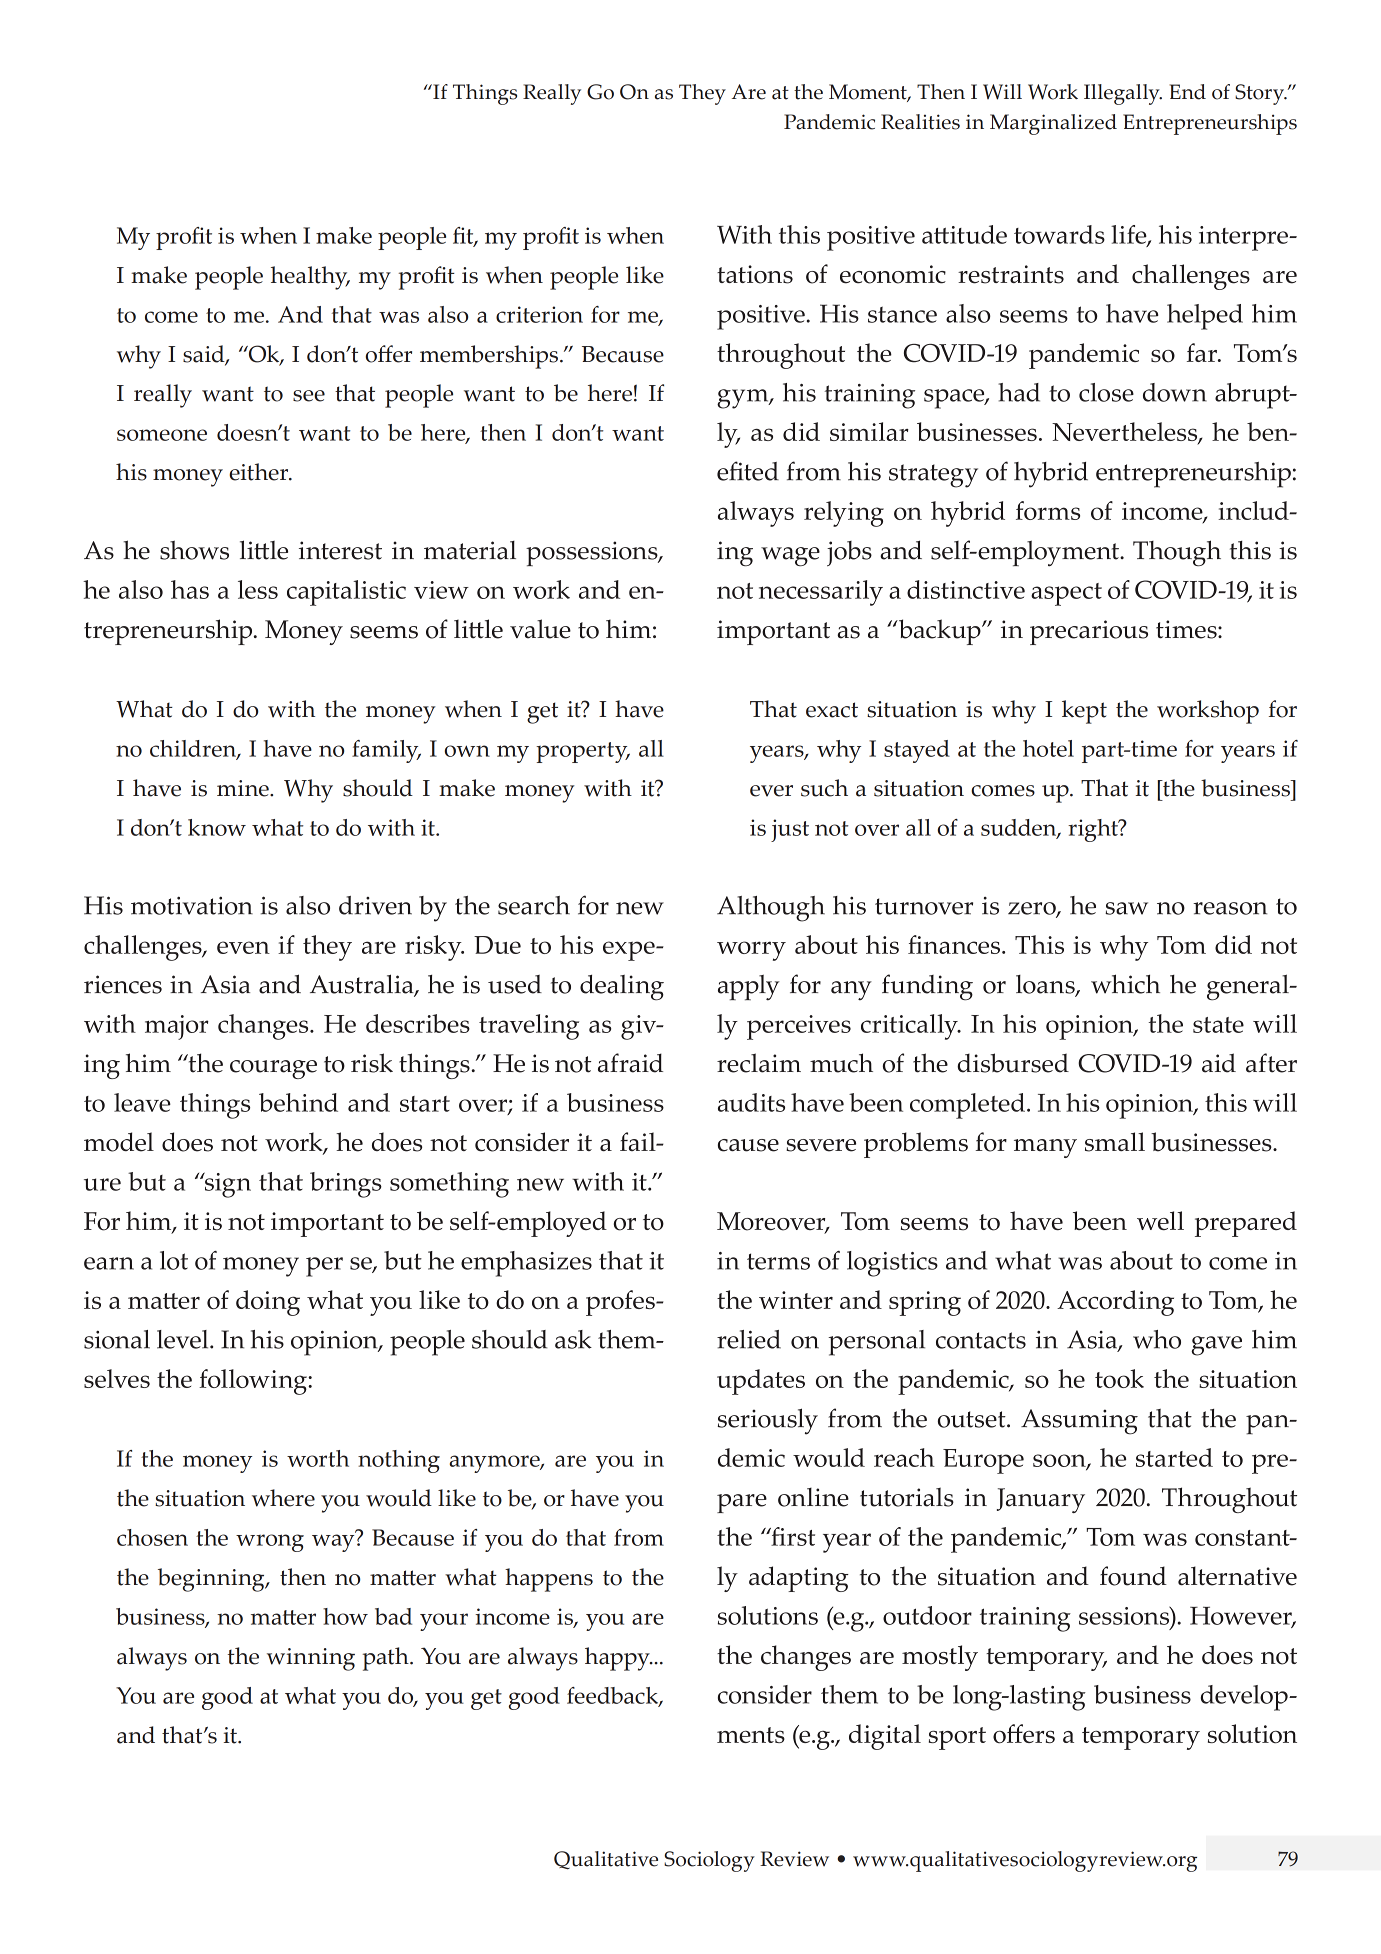 This page has width=1381, height=1954. I want to click on Illegally, so click(1123, 94).
